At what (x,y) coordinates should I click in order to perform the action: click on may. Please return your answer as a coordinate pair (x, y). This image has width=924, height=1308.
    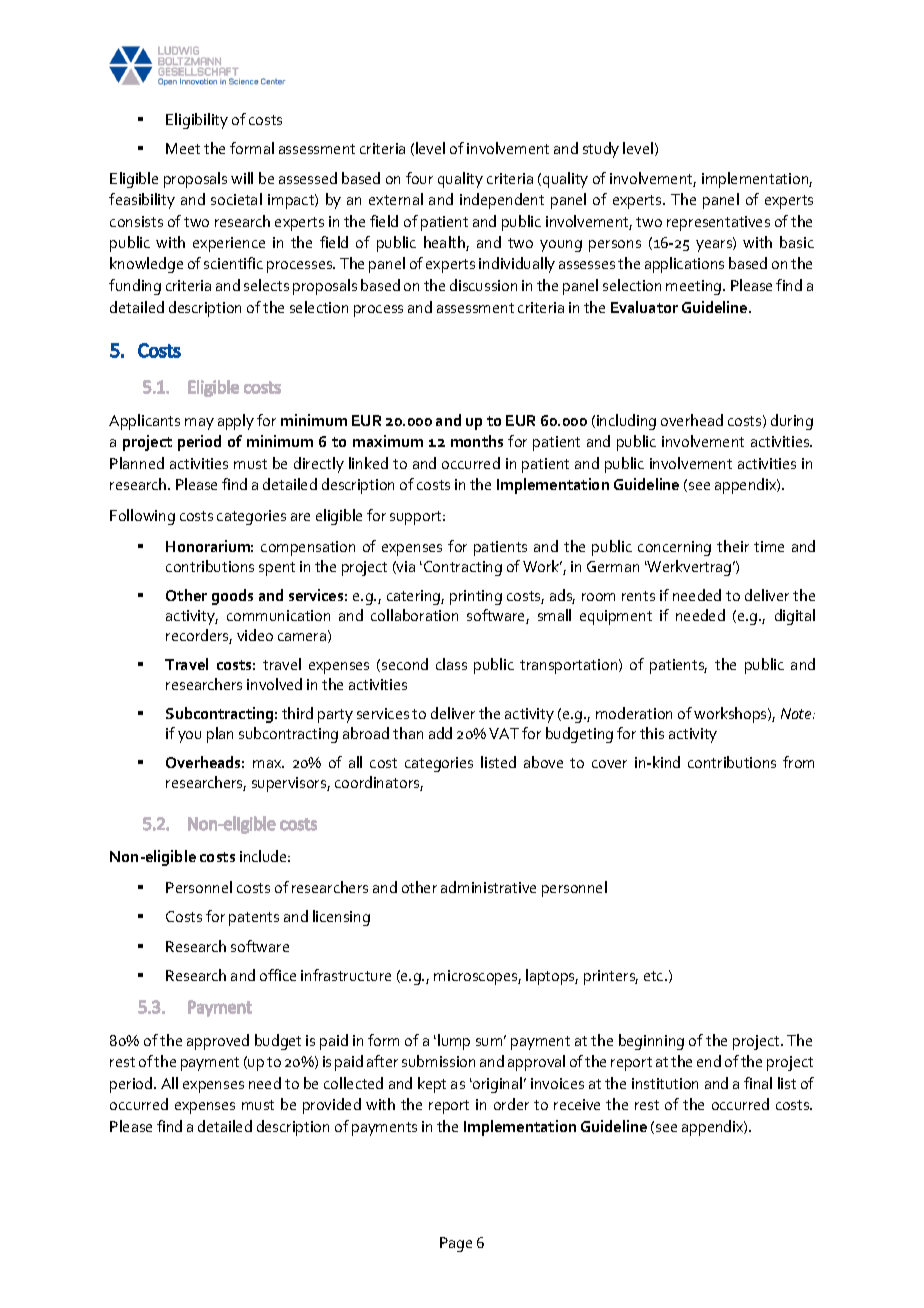
    Looking at the image, I should click on (199, 424).
